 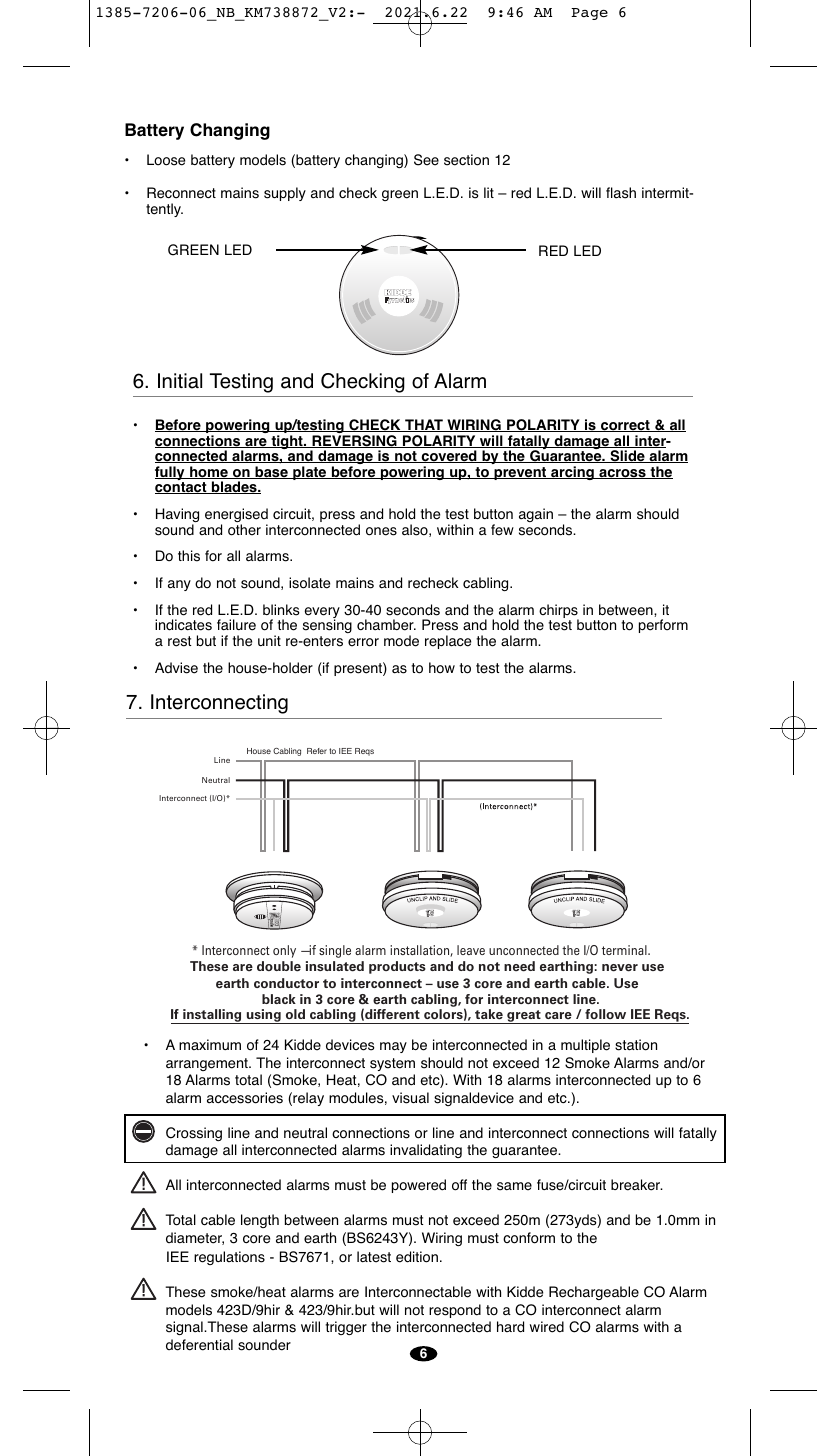 I want to click on chirps, so click(x=559, y=612).
